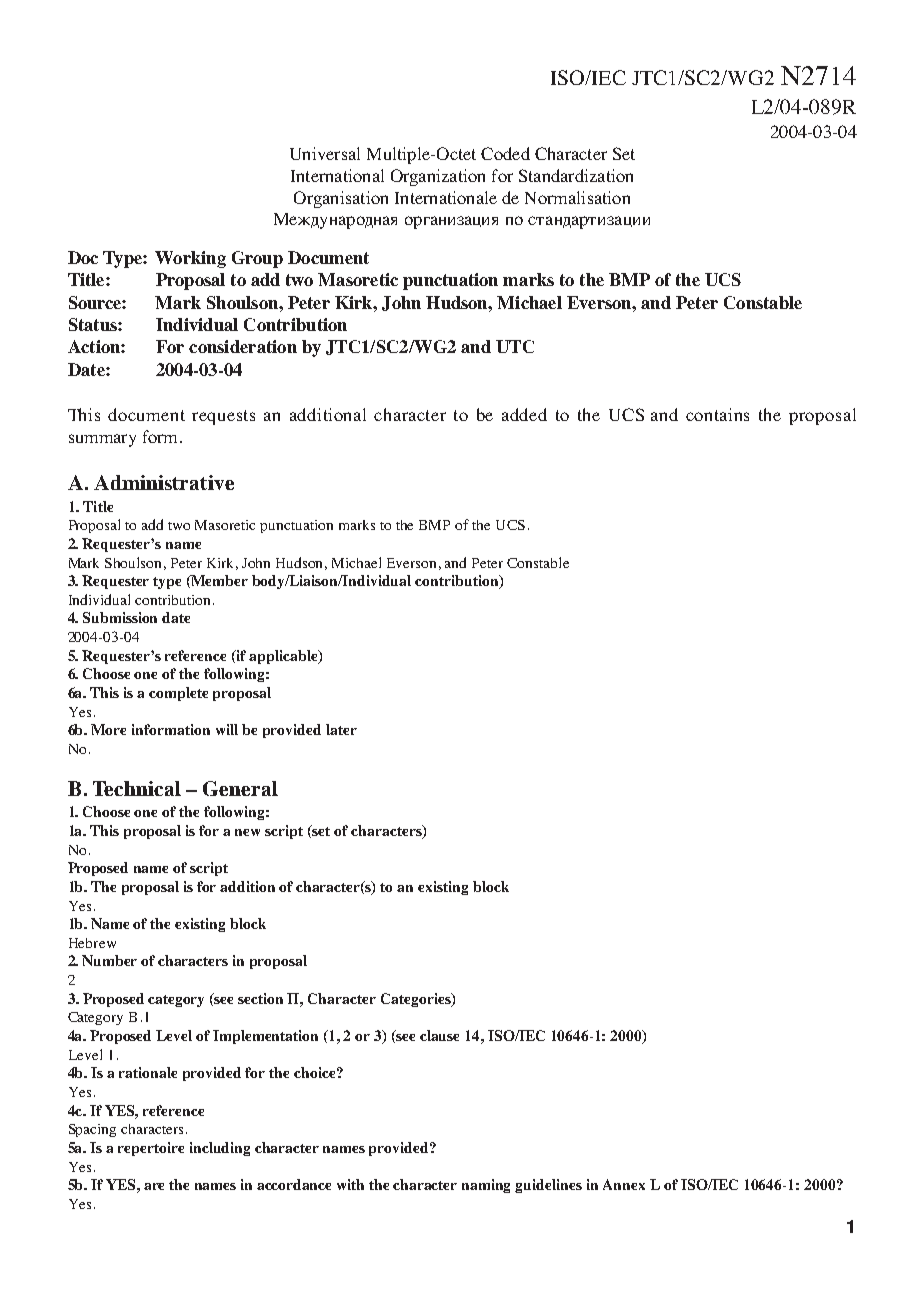  I want to click on added, so click(524, 414).
